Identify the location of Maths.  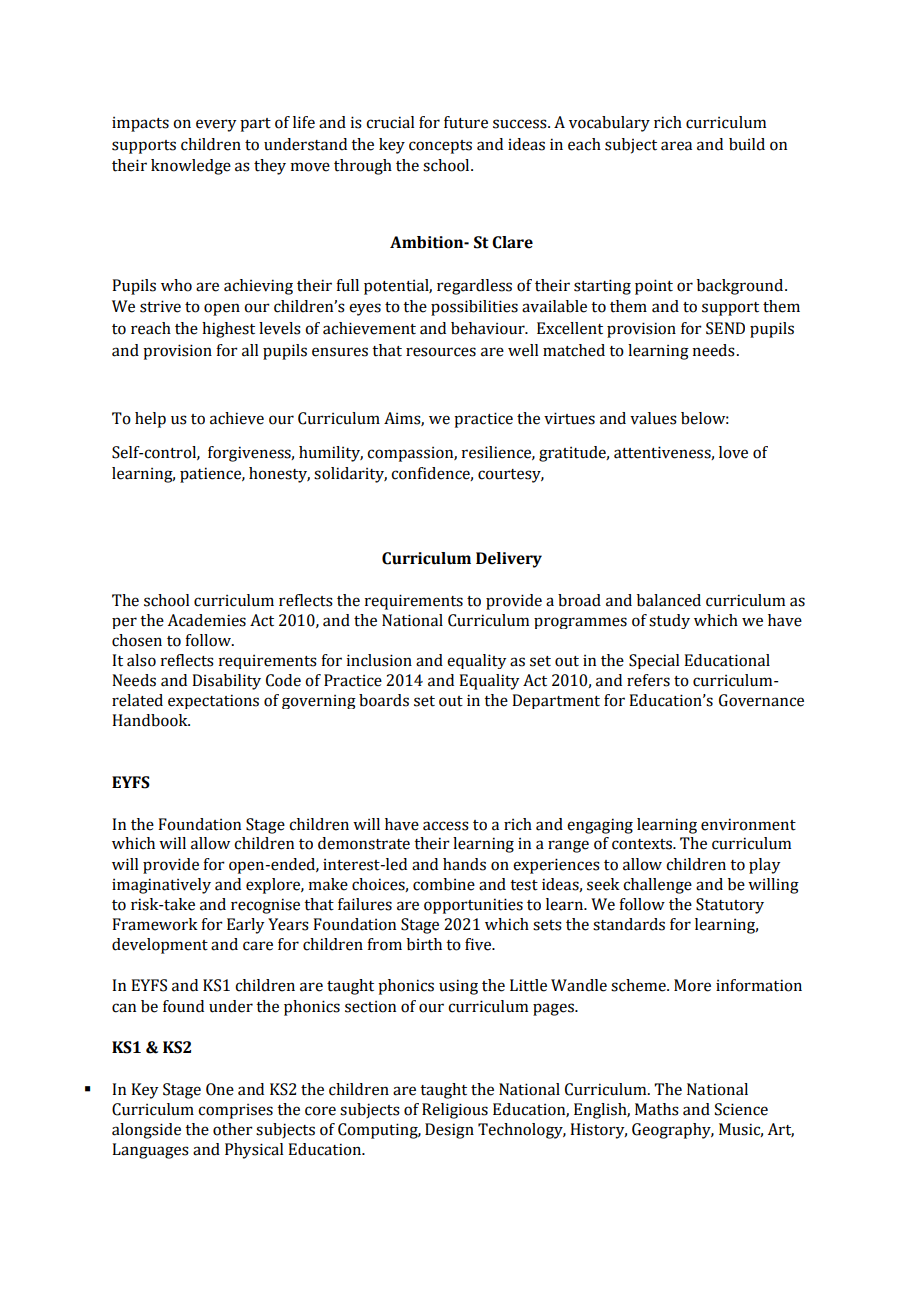
(657, 1109).
